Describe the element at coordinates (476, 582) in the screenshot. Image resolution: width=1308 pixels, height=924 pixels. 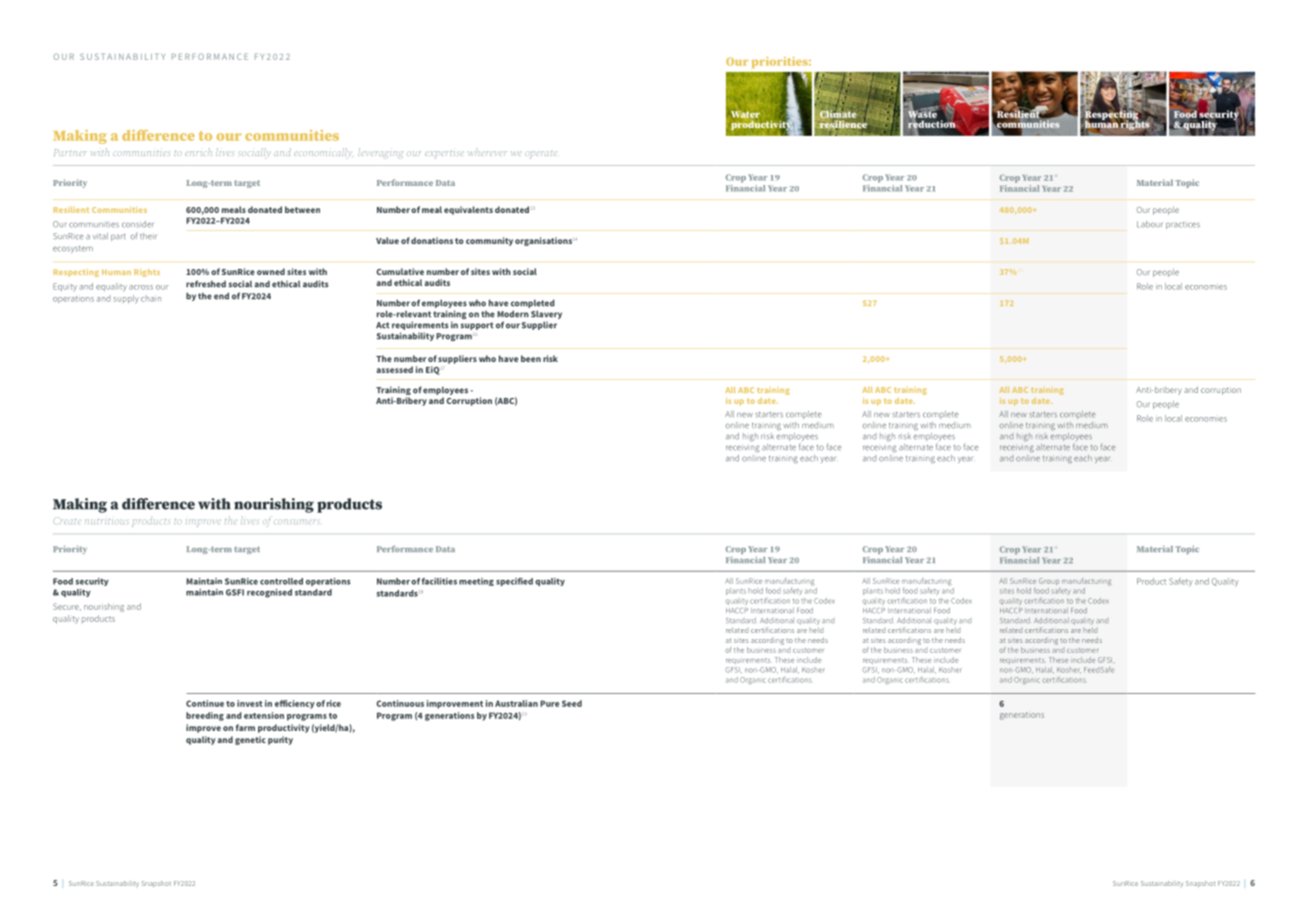
I see `meeting` at that location.
